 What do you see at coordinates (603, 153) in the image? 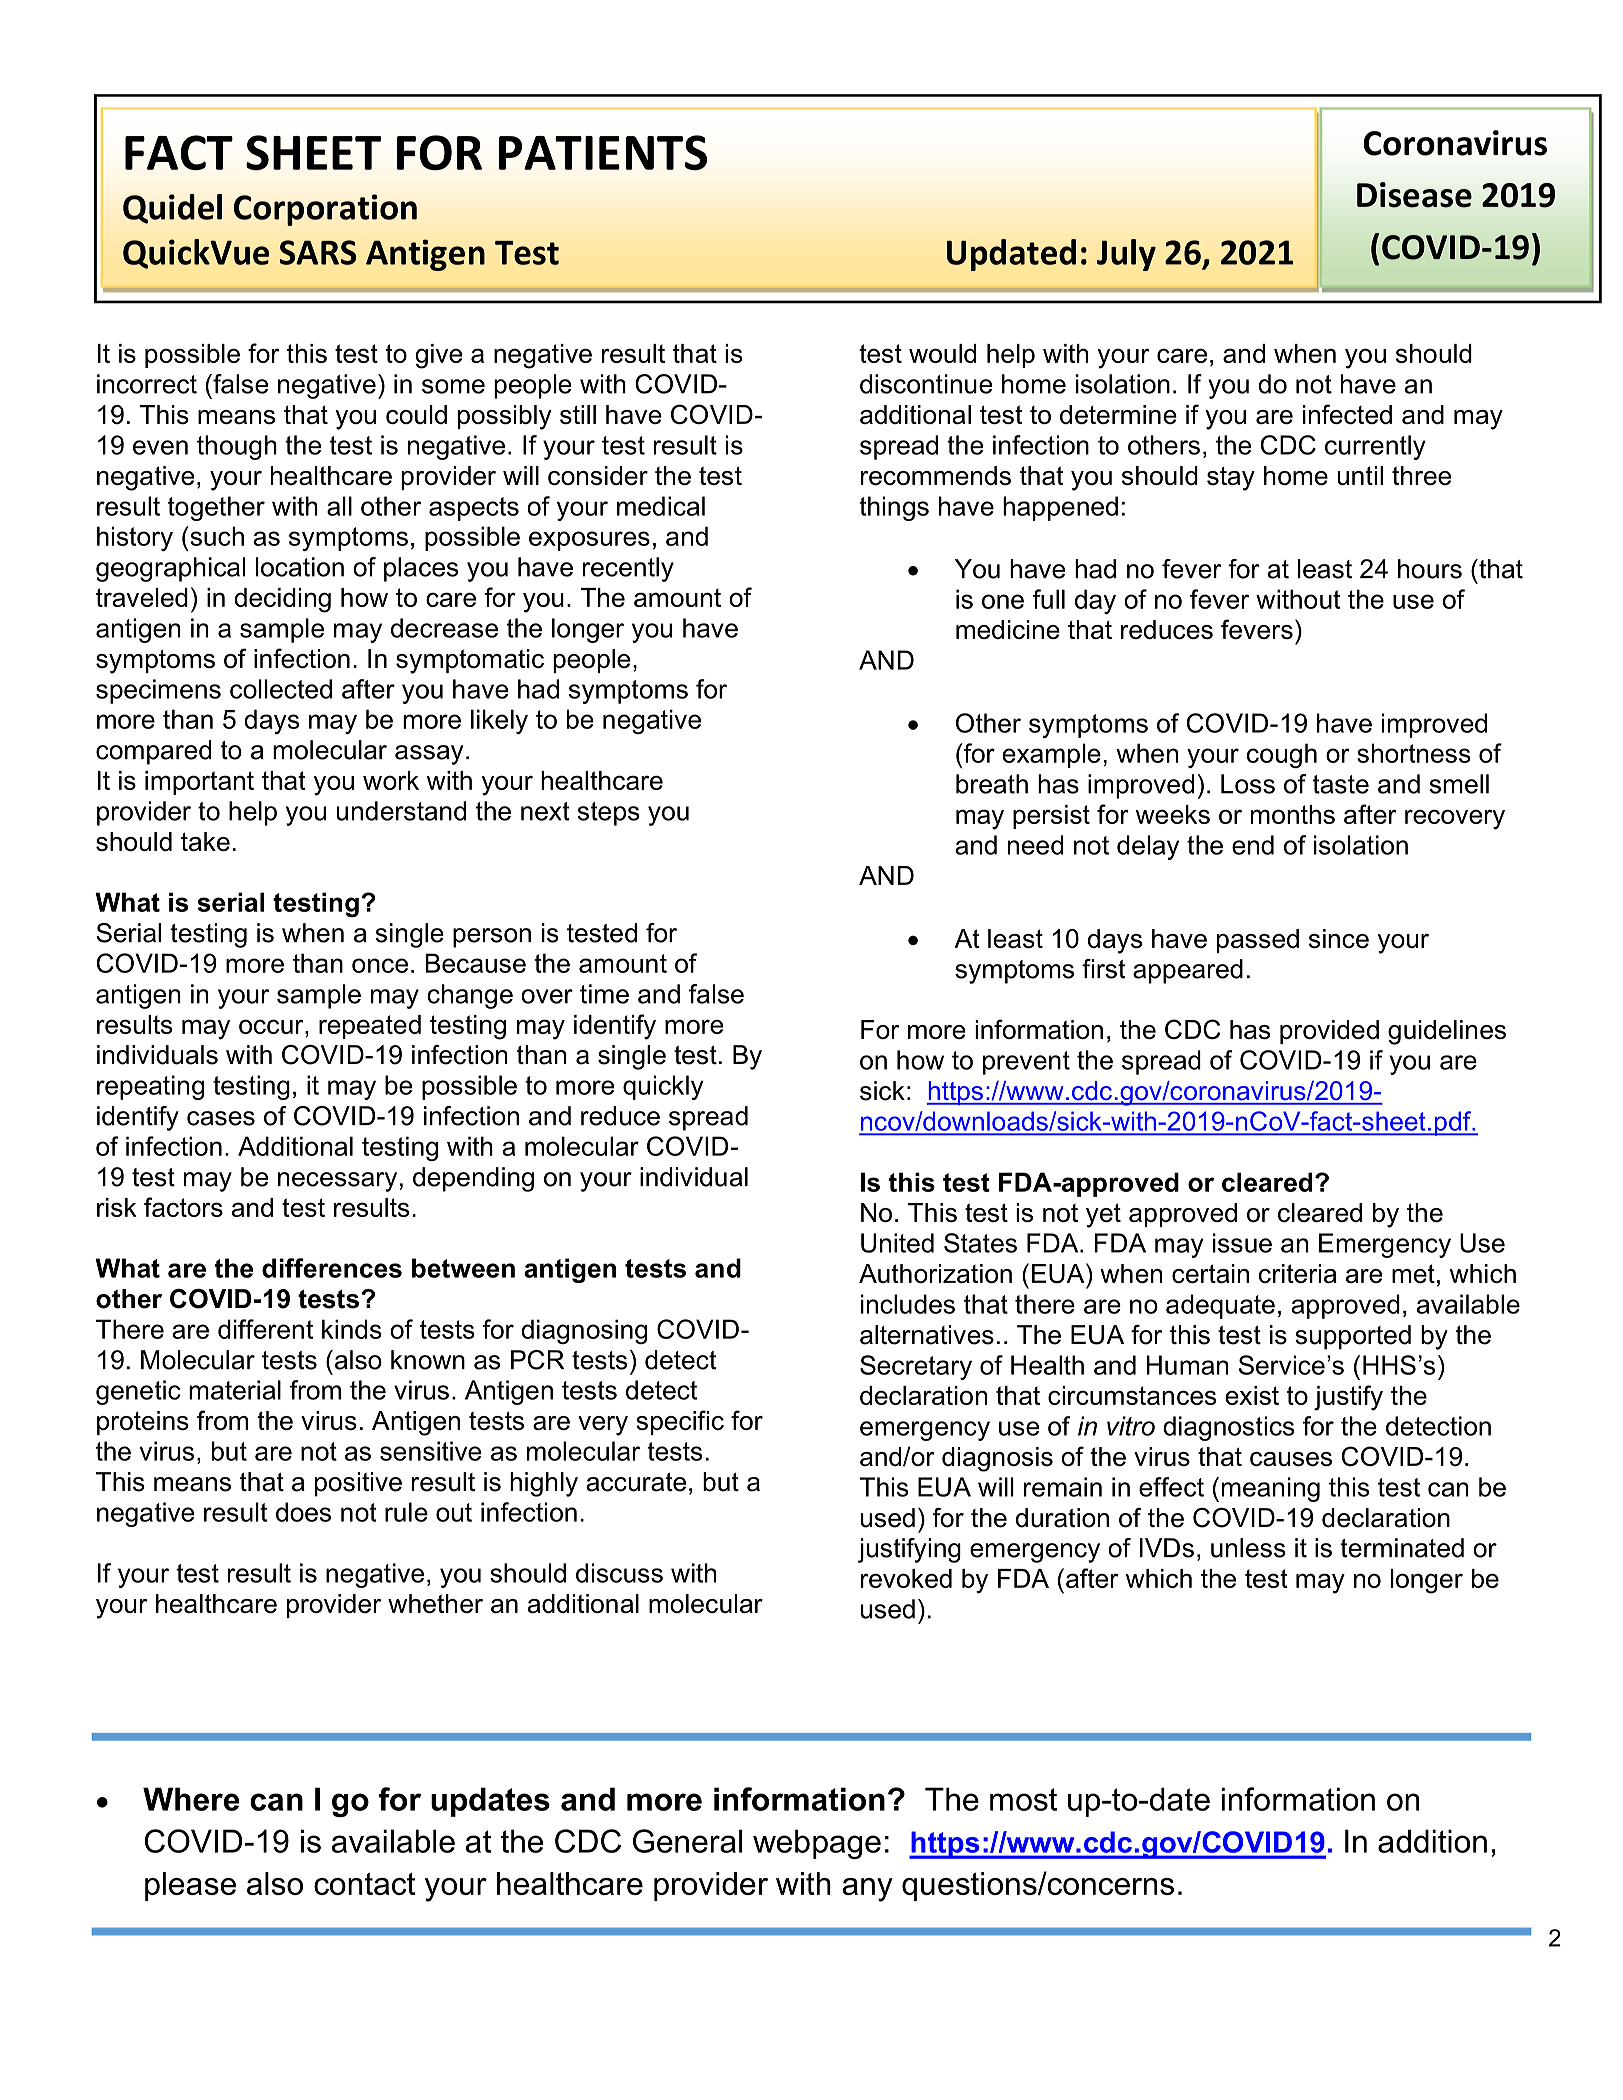
I see `PATIENTS` at bounding box center [603, 153].
